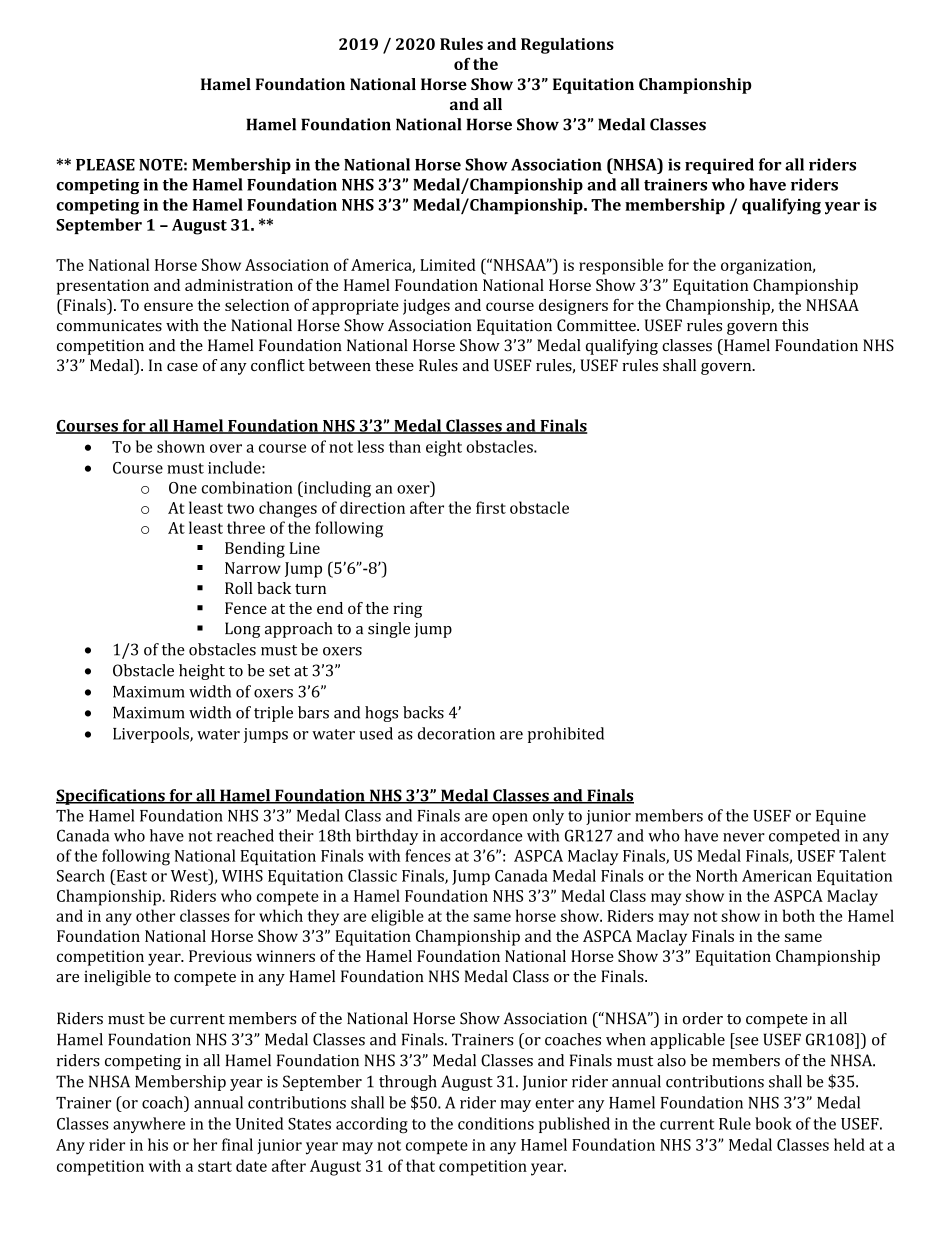 The height and width of the screenshot is (1233, 952). I want to click on ring, so click(407, 610).
